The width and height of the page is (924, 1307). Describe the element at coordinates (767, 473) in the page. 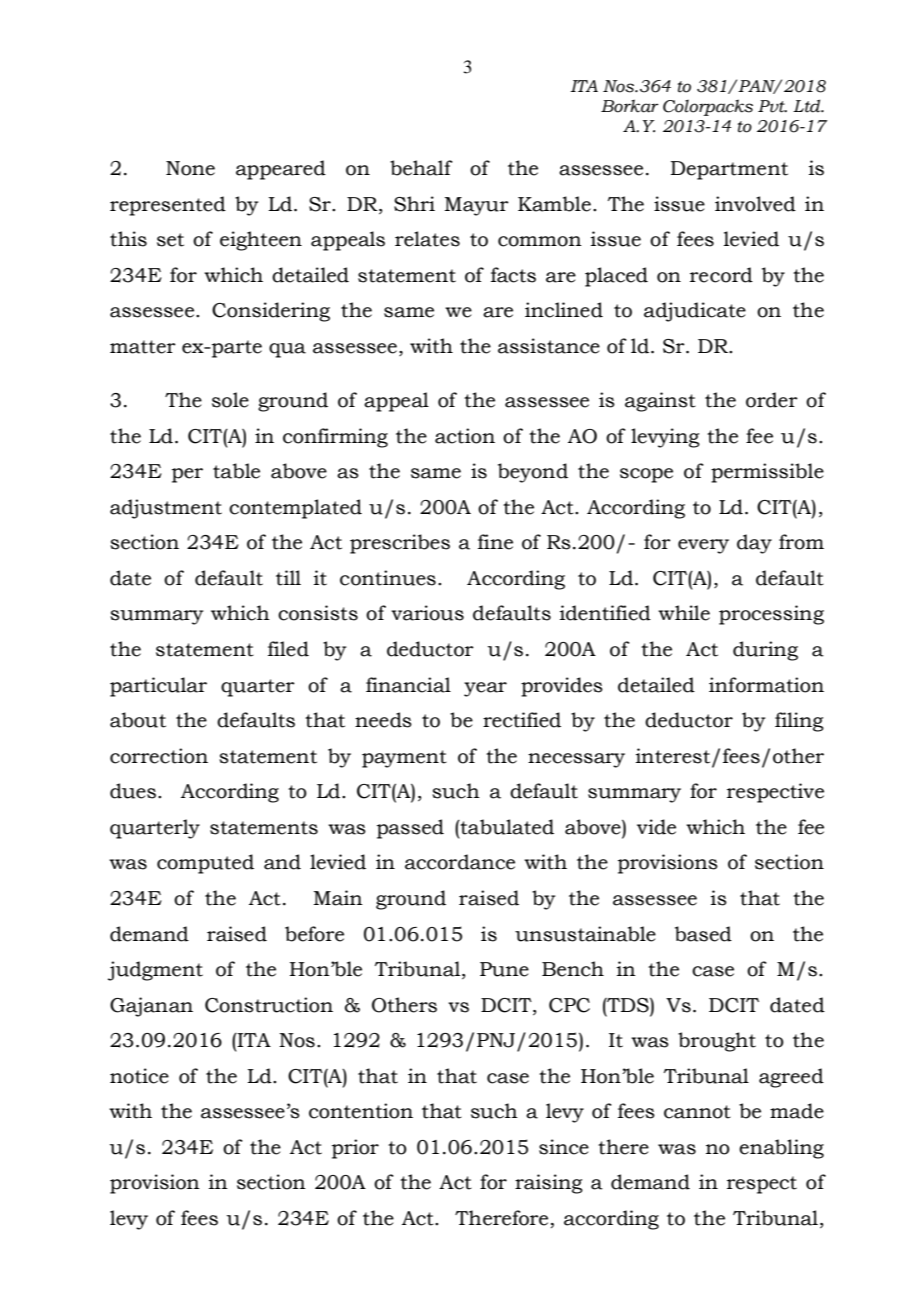

I see `permissible` at that location.
